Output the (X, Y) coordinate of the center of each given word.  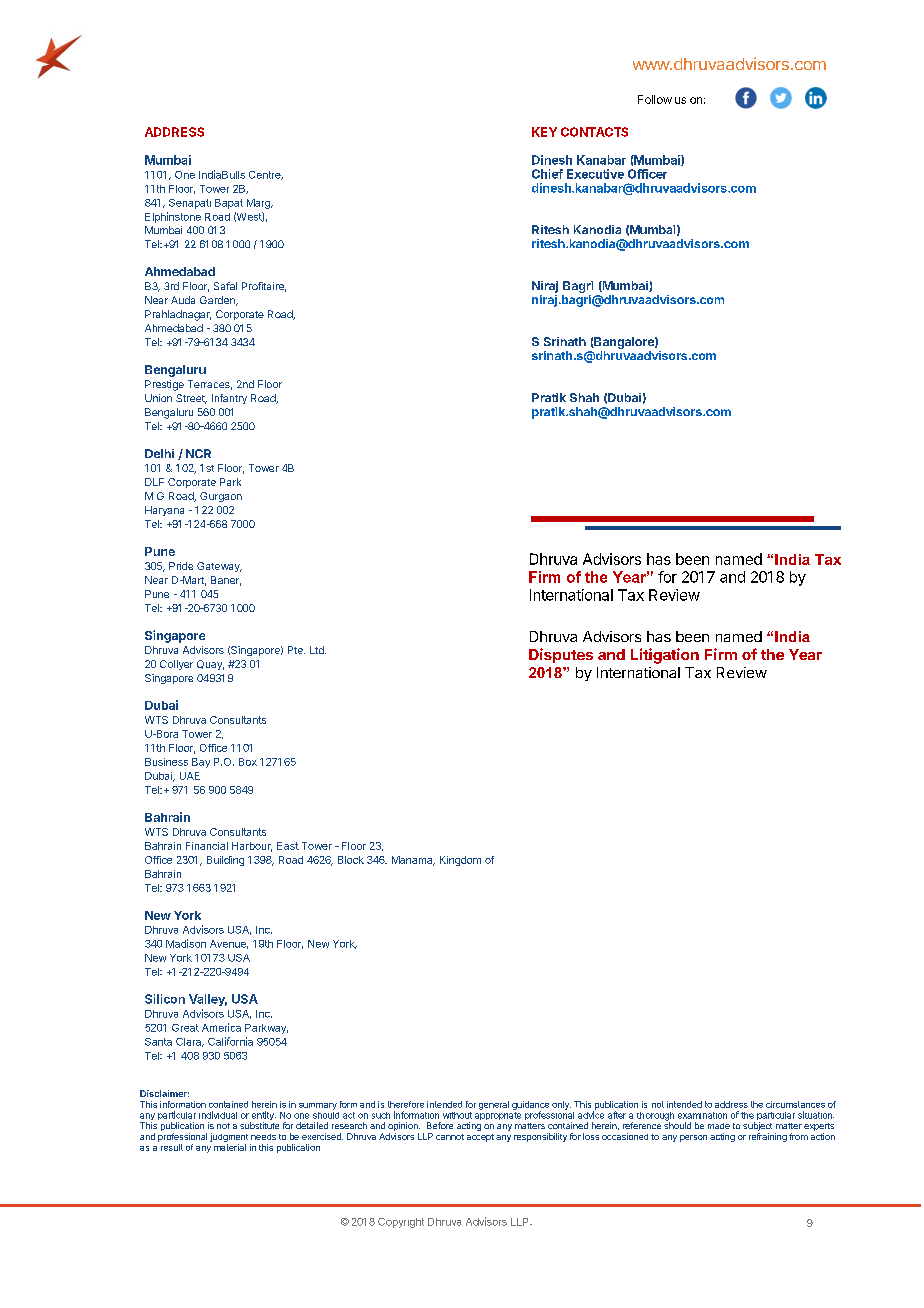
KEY (544, 132)
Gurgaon (221, 497)
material (230, 1146)
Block (351, 860)
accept (480, 1138)
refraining (768, 1137)
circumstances (795, 1104)
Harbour (252, 847)
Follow (655, 99)
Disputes (561, 655)
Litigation (665, 656)
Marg (259, 204)
